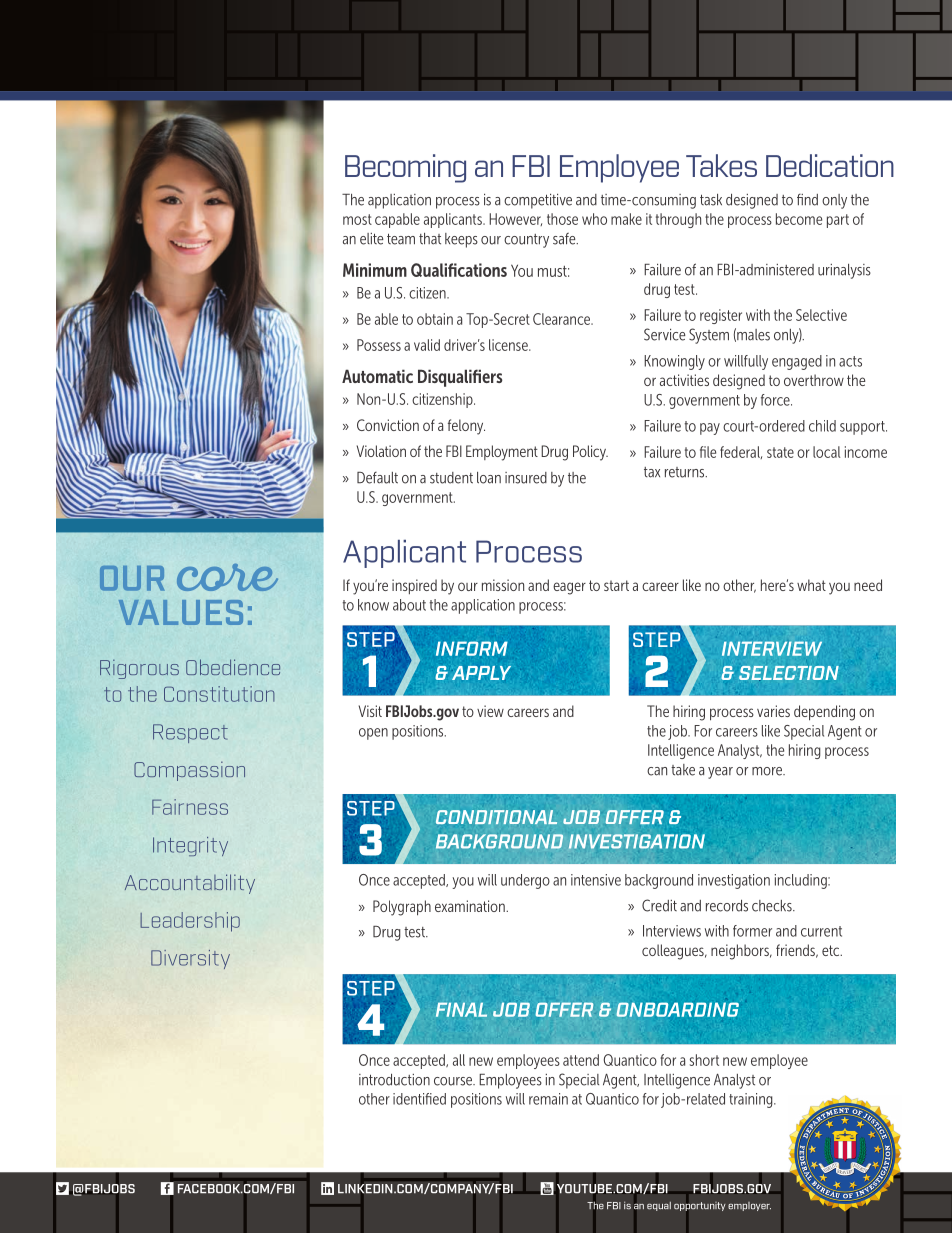 Image resolution: width=952 pixels, height=1233 pixels. I want to click on APPLY, so click(481, 673).
